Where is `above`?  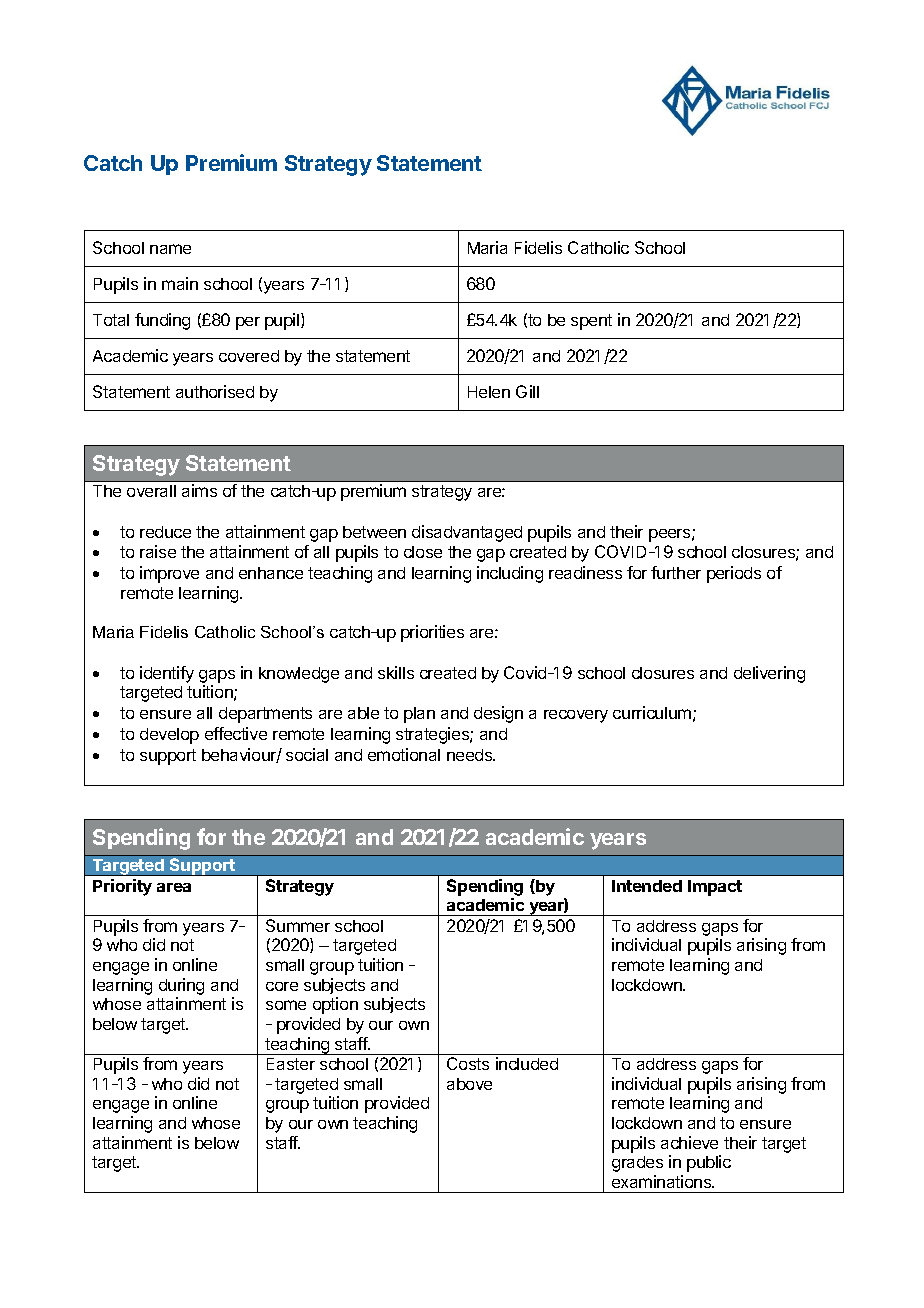
above is located at coordinates (469, 1084).
